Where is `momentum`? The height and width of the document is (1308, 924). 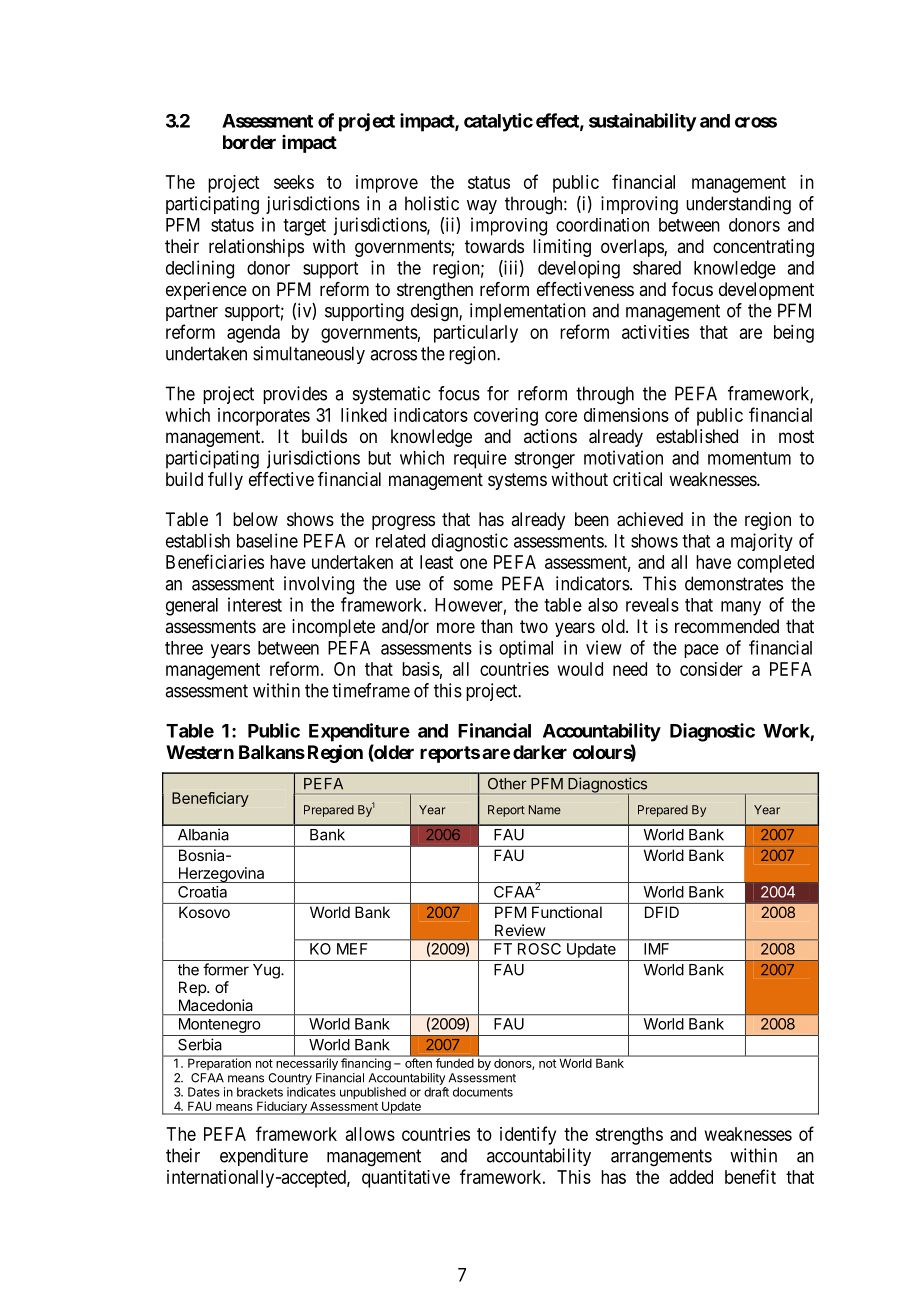
momentum is located at coordinates (749, 458).
